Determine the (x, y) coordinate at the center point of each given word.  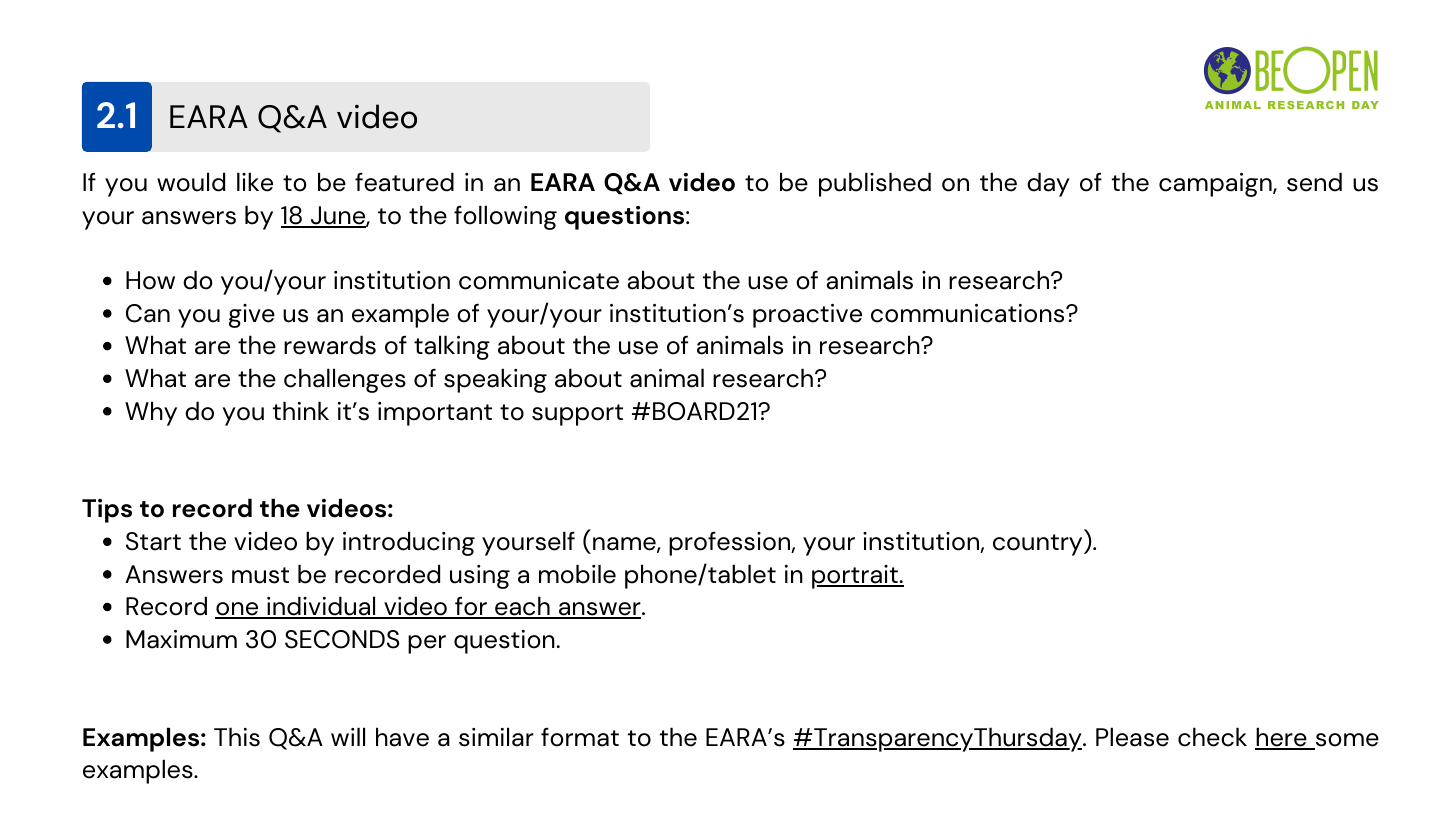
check (1212, 737)
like (255, 182)
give (252, 316)
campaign (1216, 185)
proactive (807, 316)
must (260, 575)
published (875, 184)
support (577, 415)
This (237, 737)
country (1039, 545)
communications (969, 313)
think (301, 410)
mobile (577, 574)
